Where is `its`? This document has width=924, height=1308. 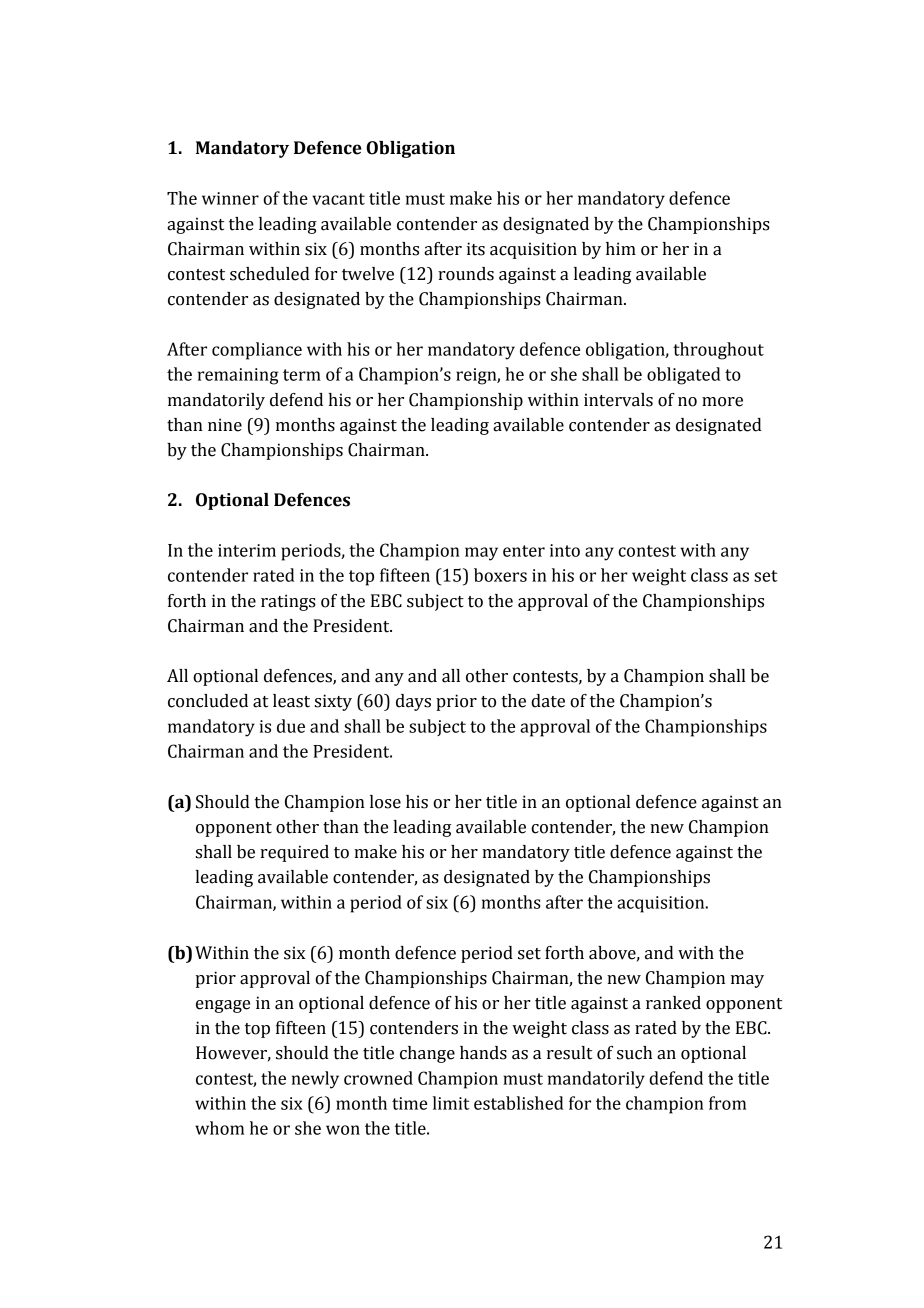
its is located at coordinates (476, 249).
